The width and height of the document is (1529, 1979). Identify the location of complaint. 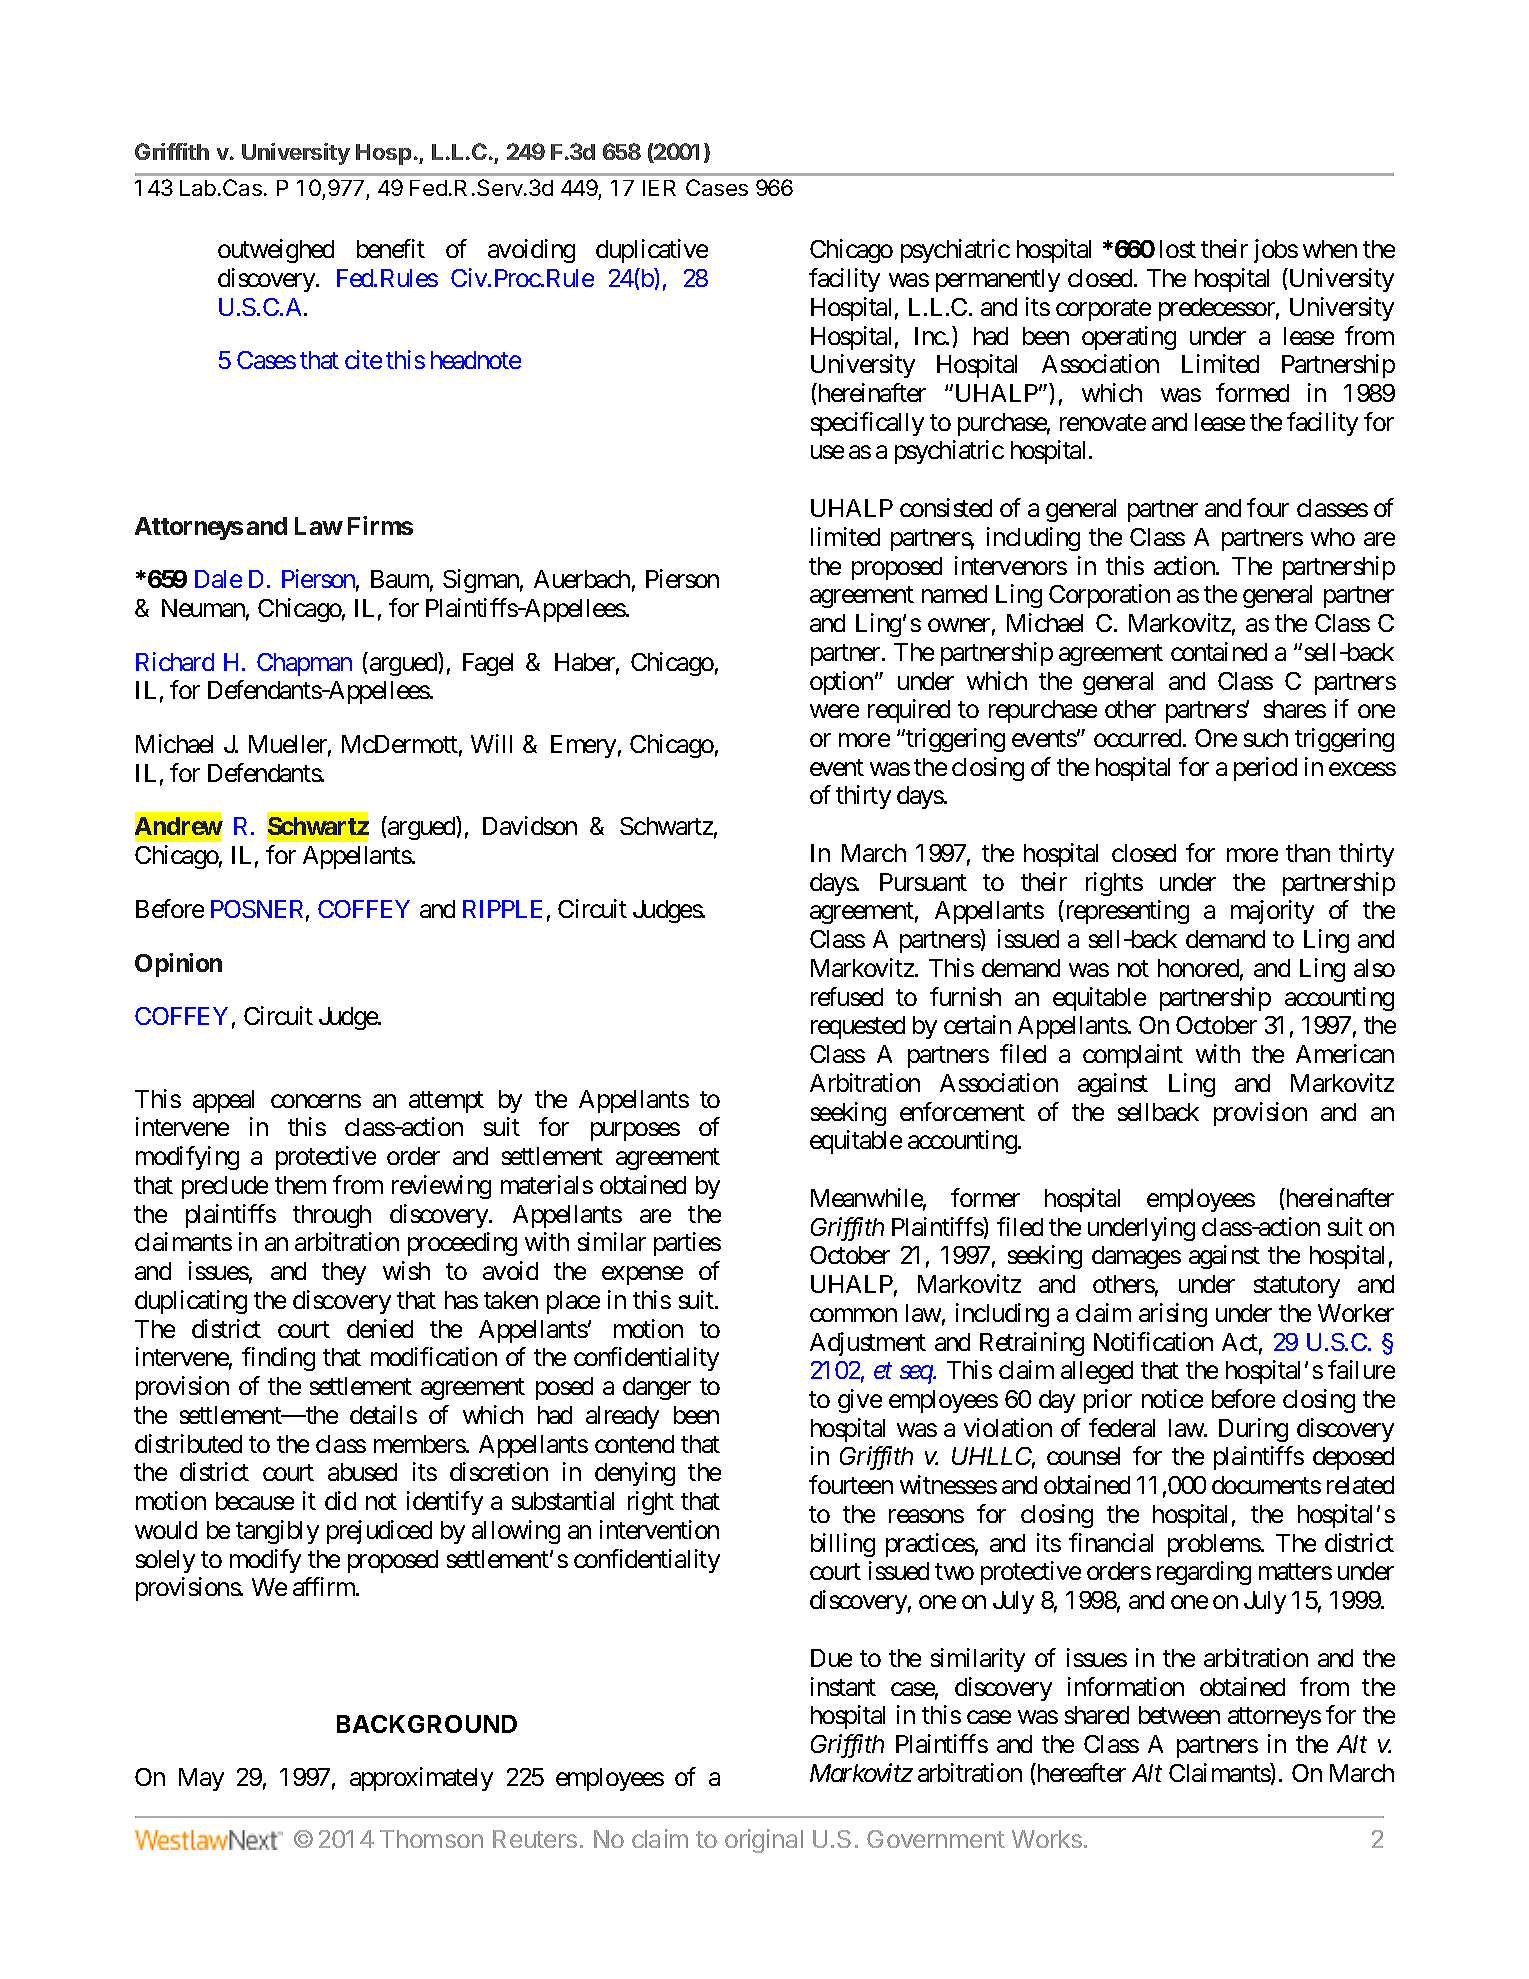
(1133, 1056).
